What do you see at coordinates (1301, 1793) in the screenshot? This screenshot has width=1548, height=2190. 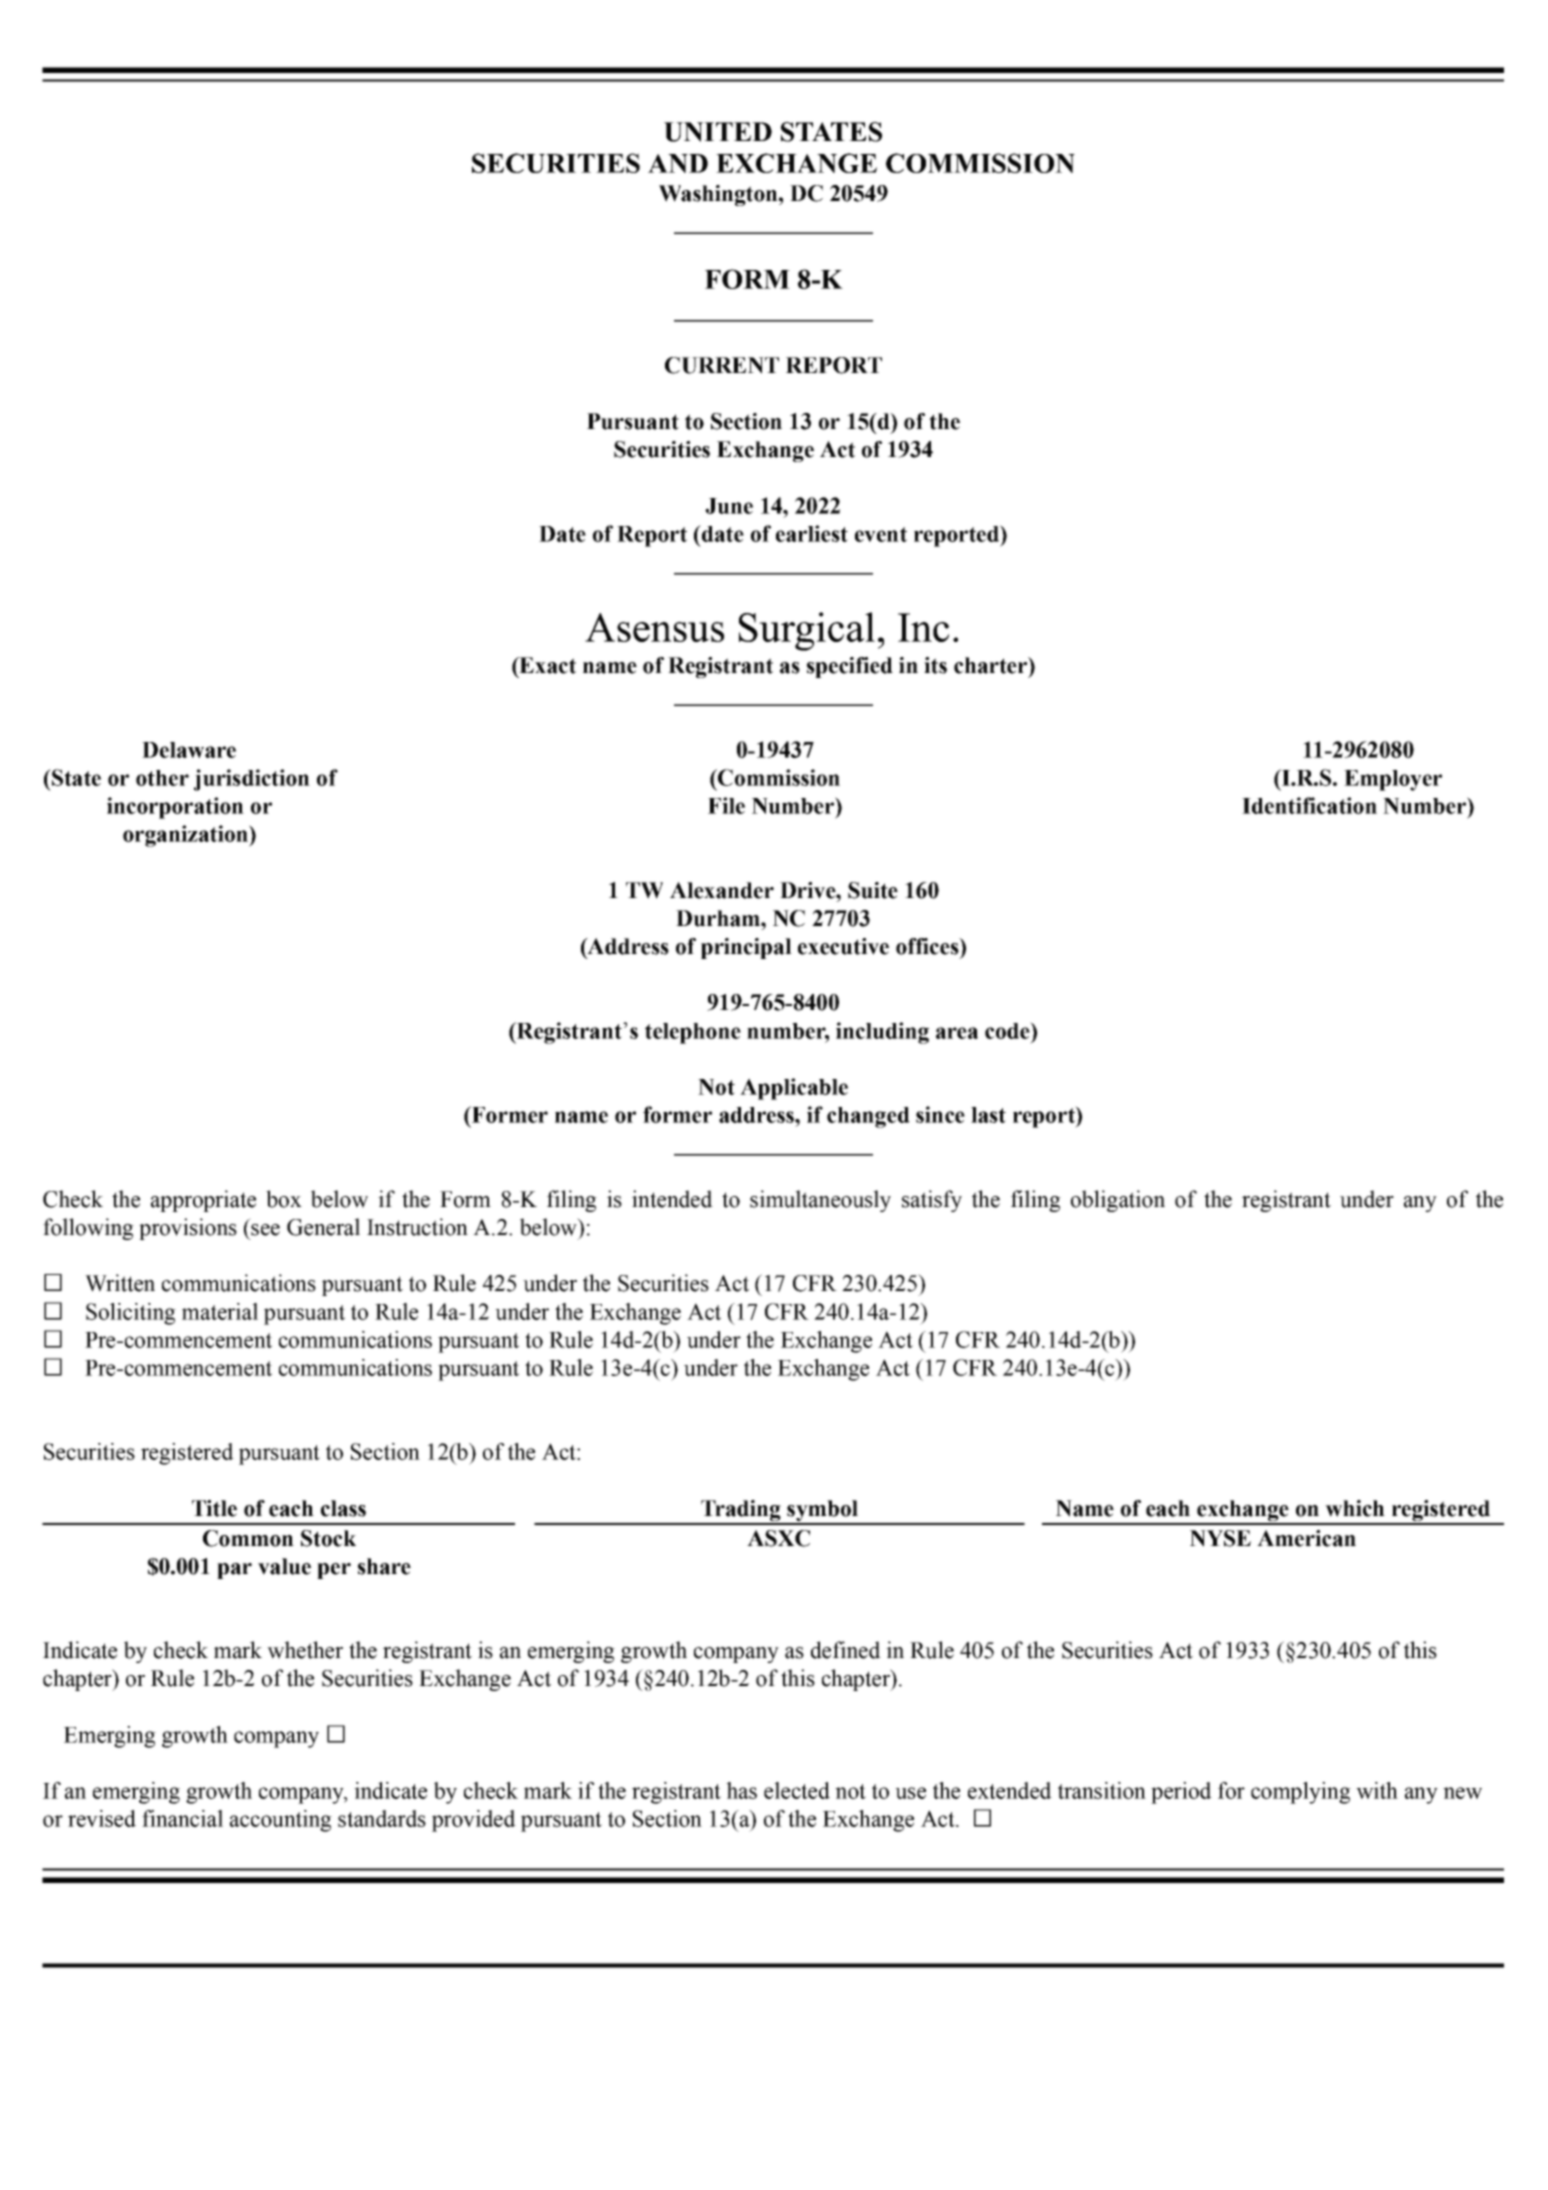 I see `complying` at bounding box center [1301, 1793].
